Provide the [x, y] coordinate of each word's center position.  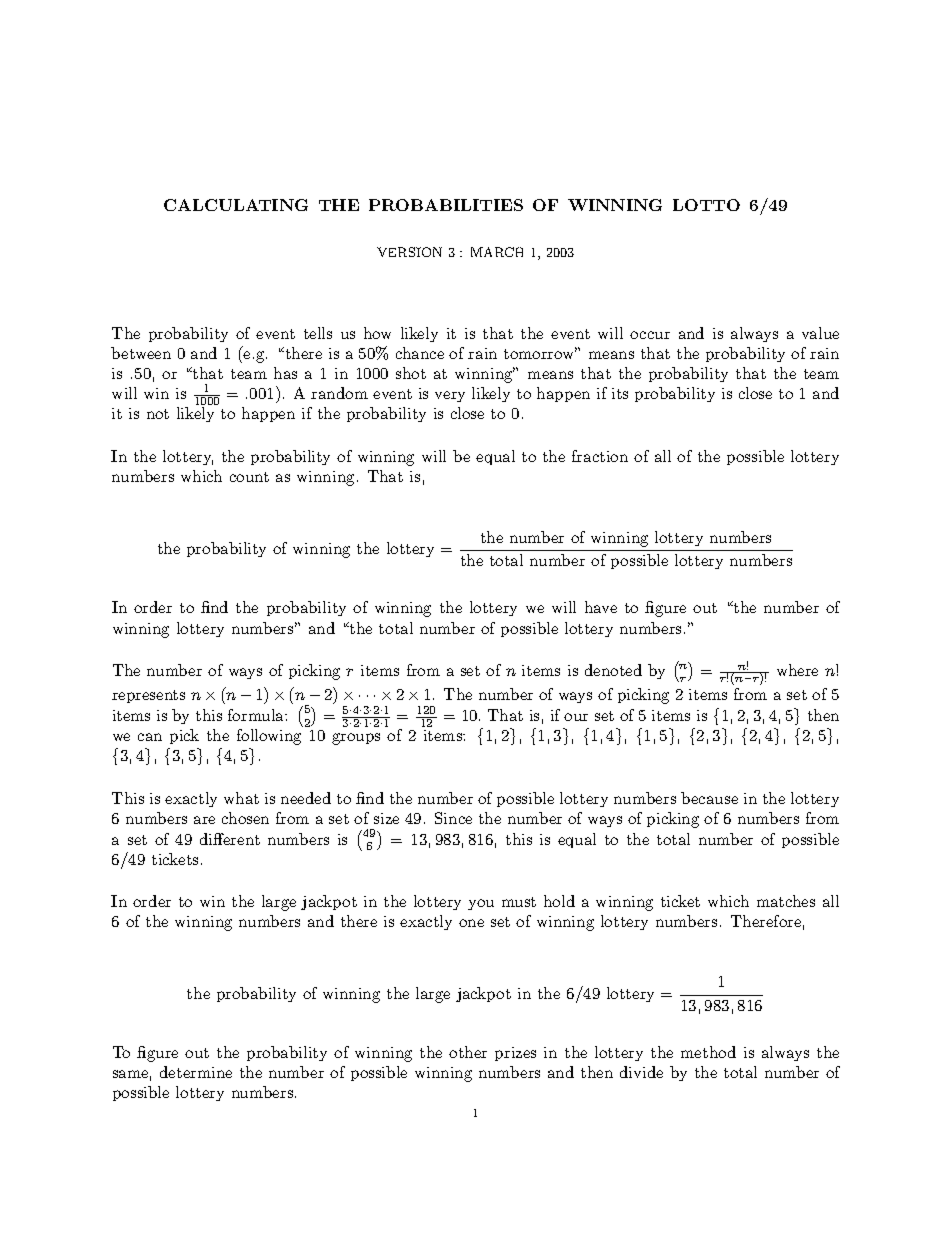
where [797, 670]
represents [148, 696]
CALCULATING [236, 205]
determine [196, 1072]
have [601, 607]
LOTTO [706, 205]
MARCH [497, 252]
